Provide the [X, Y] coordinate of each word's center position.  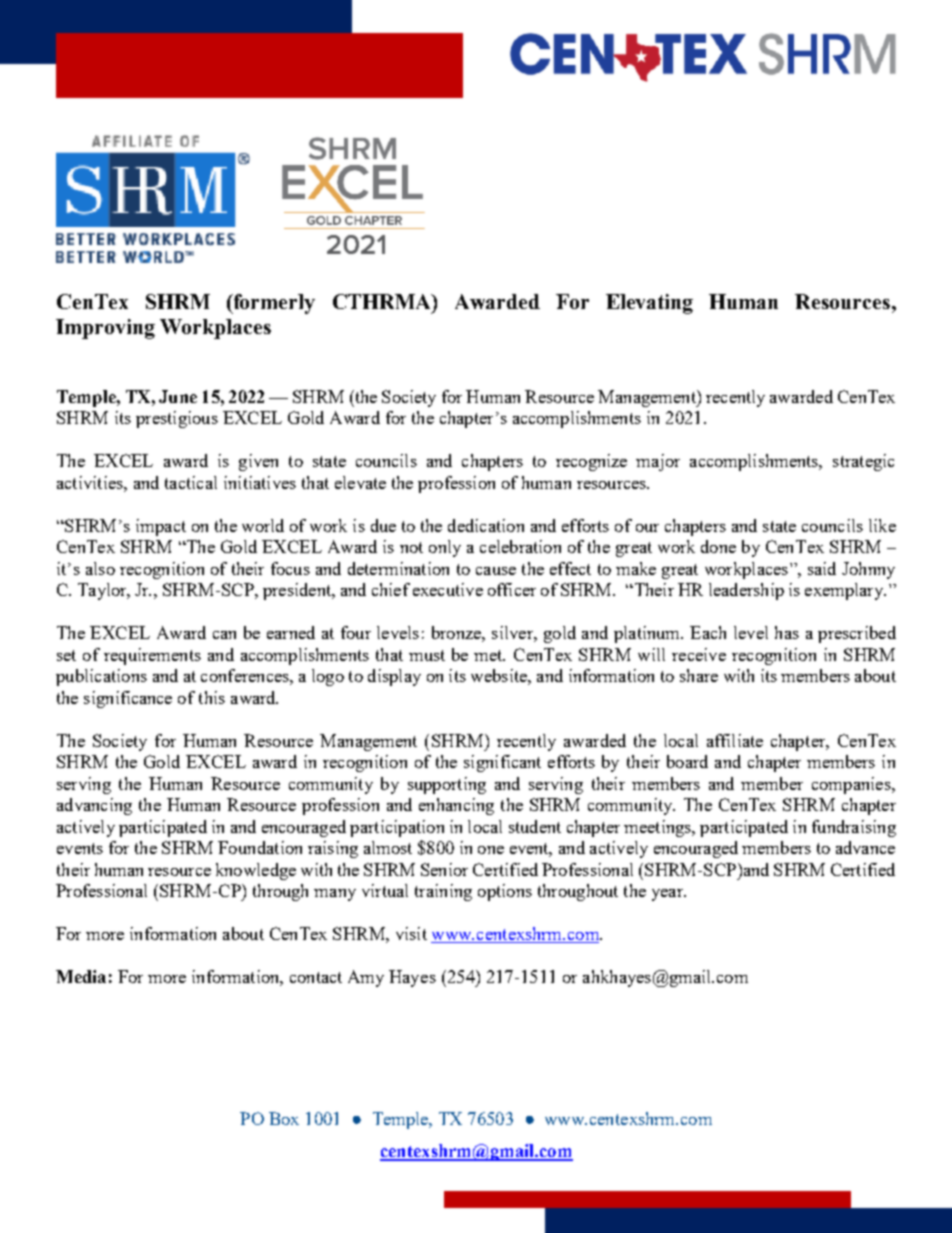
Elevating [649, 304]
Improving [105, 329]
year [668, 895]
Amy [366, 978]
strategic [863, 462]
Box [284, 1118]
